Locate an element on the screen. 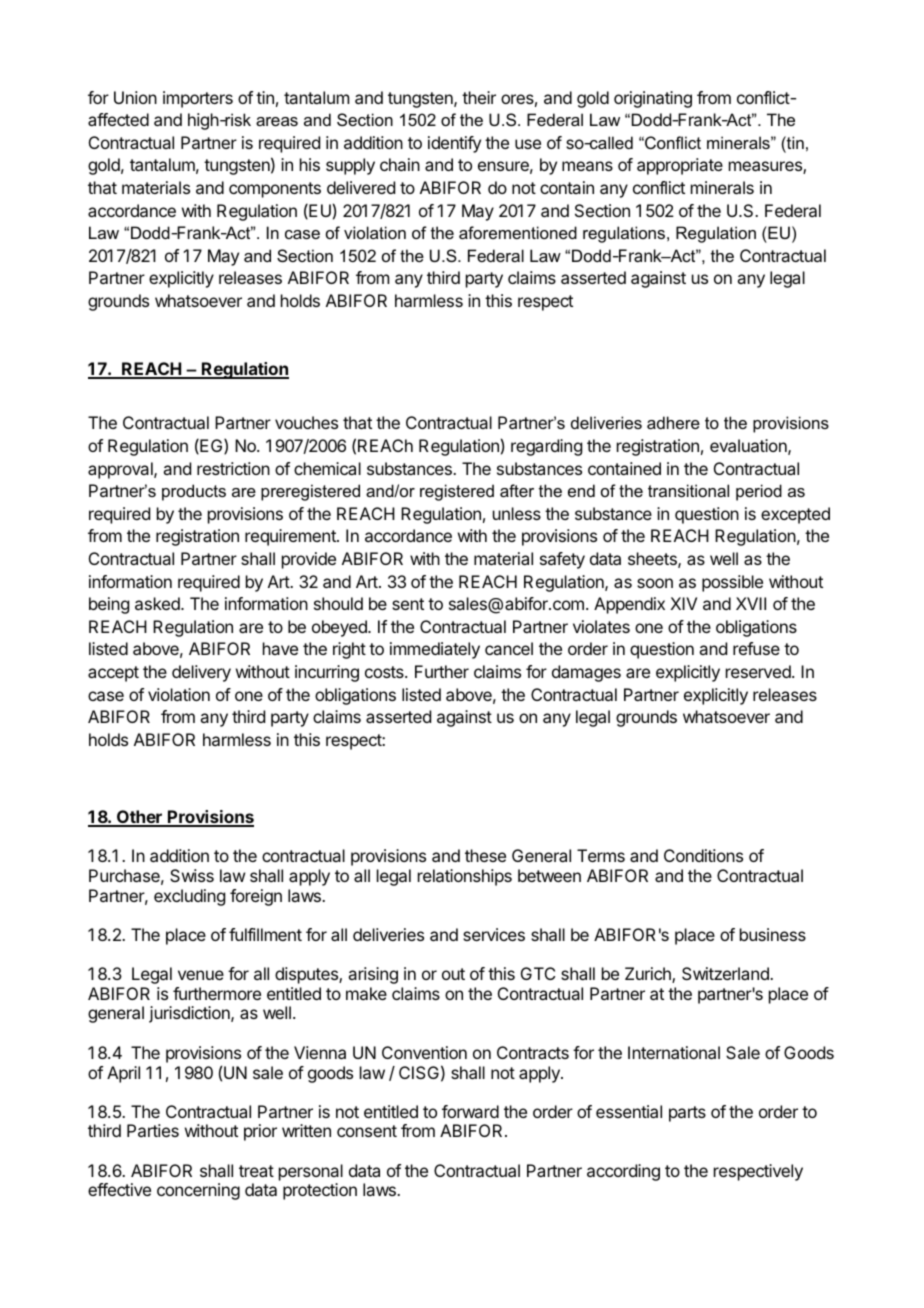  adhere is located at coordinates (673, 422).
